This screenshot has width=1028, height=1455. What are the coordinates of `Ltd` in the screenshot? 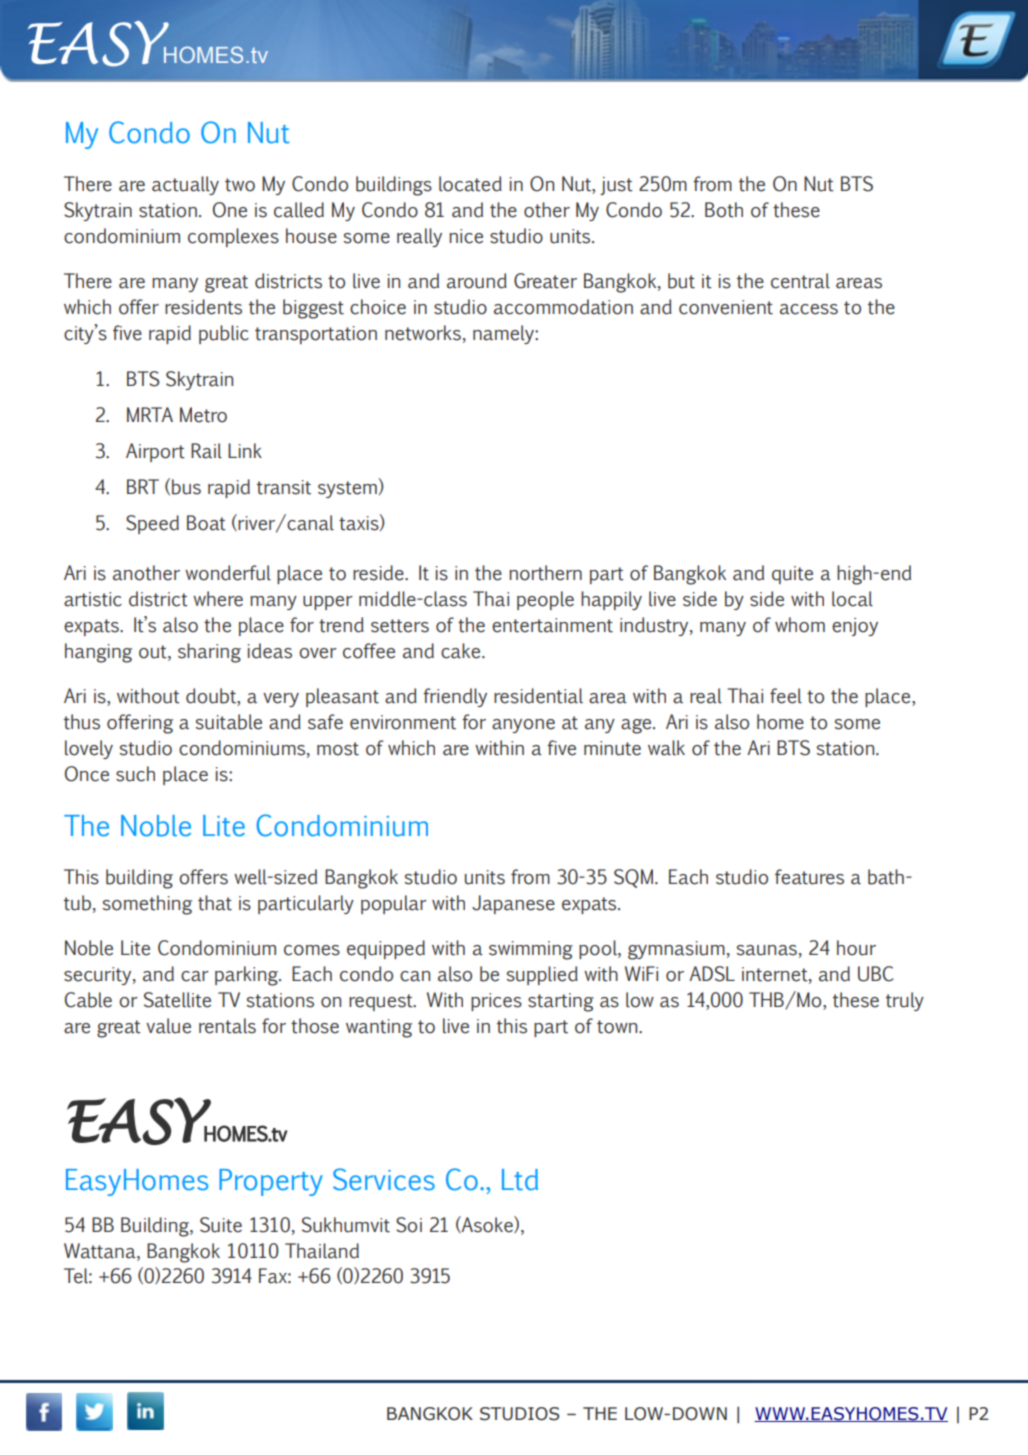 It's located at (520, 1180).
